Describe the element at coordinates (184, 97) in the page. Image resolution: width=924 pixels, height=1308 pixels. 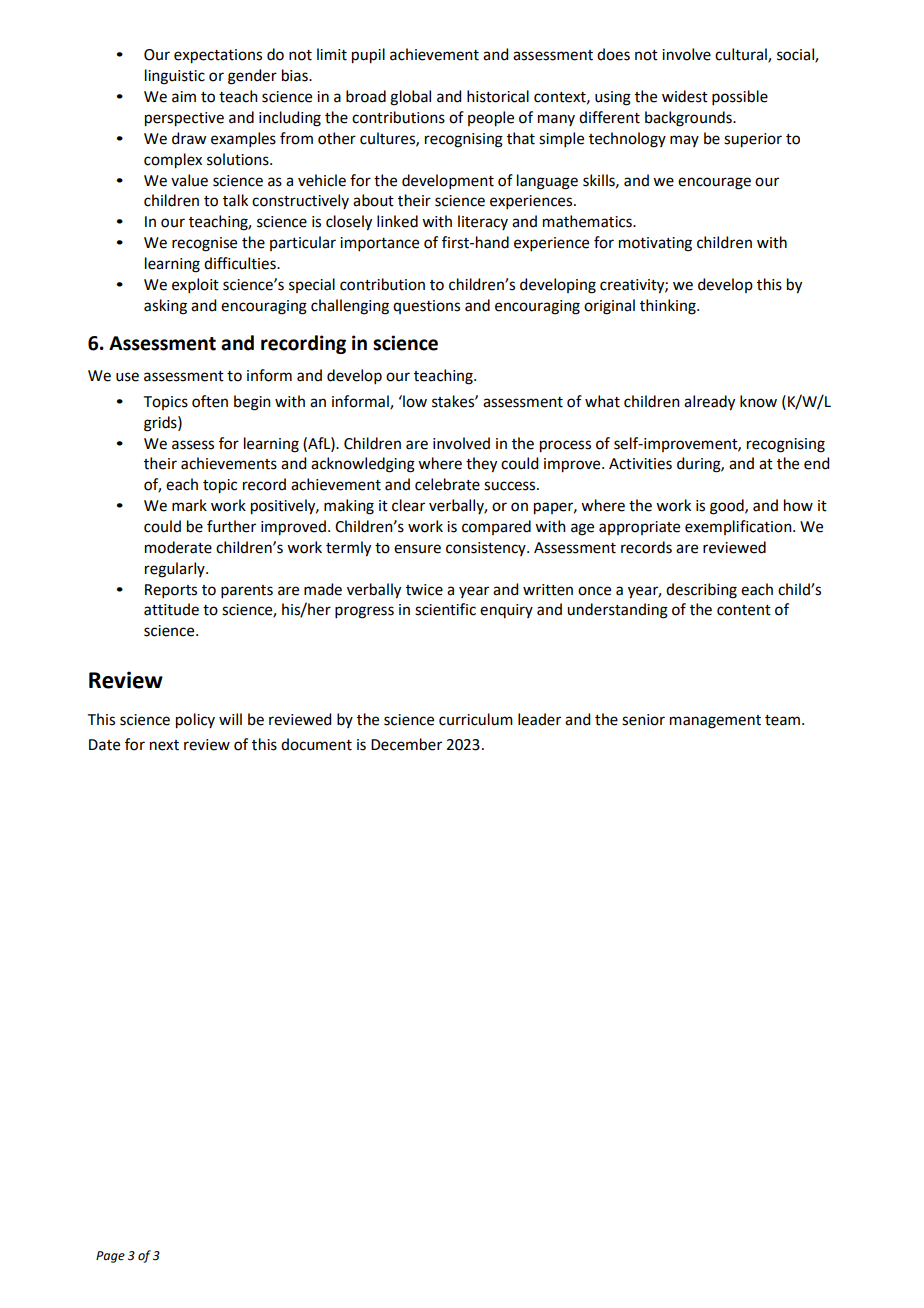
I see `aim` at that location.
